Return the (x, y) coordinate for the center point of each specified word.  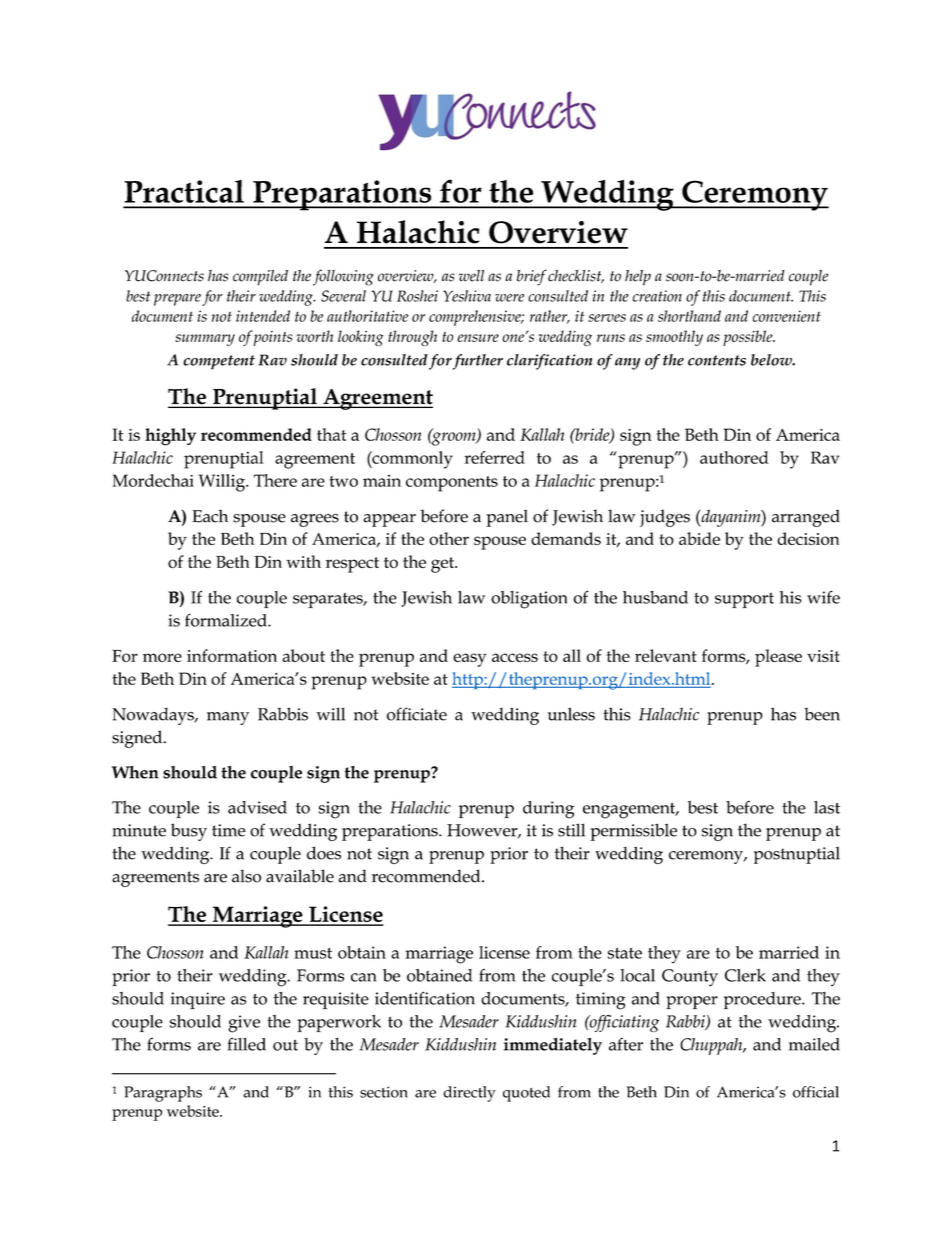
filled (247, 1044)
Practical (184, 191)
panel (507, 518)
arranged (806, 518)
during (548, 810)
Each (210, 516)
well (471, 276)
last (827, 807)
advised (257, 807)
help (638, 278)
